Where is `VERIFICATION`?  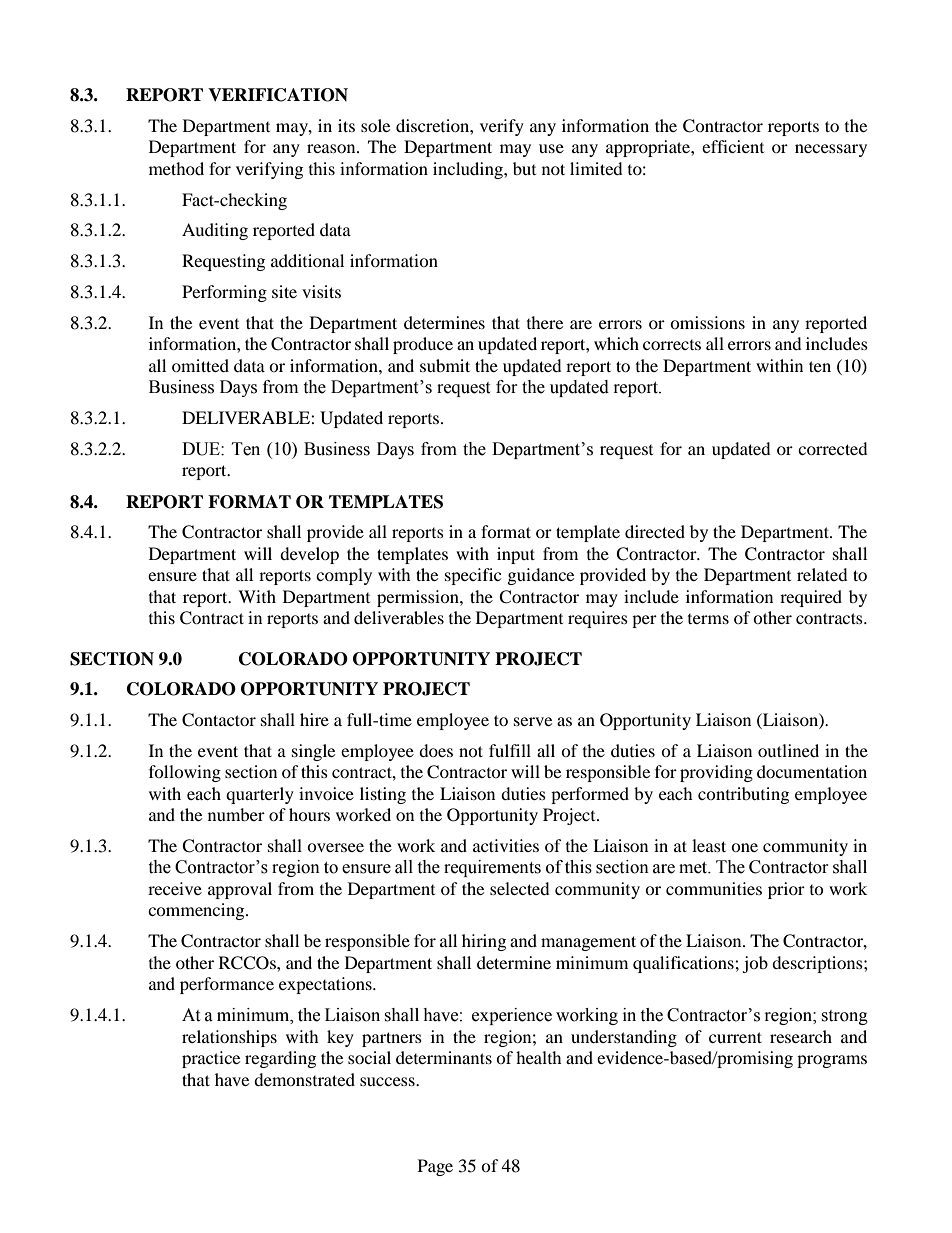
VERIFICATION is located at coordinates (278, 95).
